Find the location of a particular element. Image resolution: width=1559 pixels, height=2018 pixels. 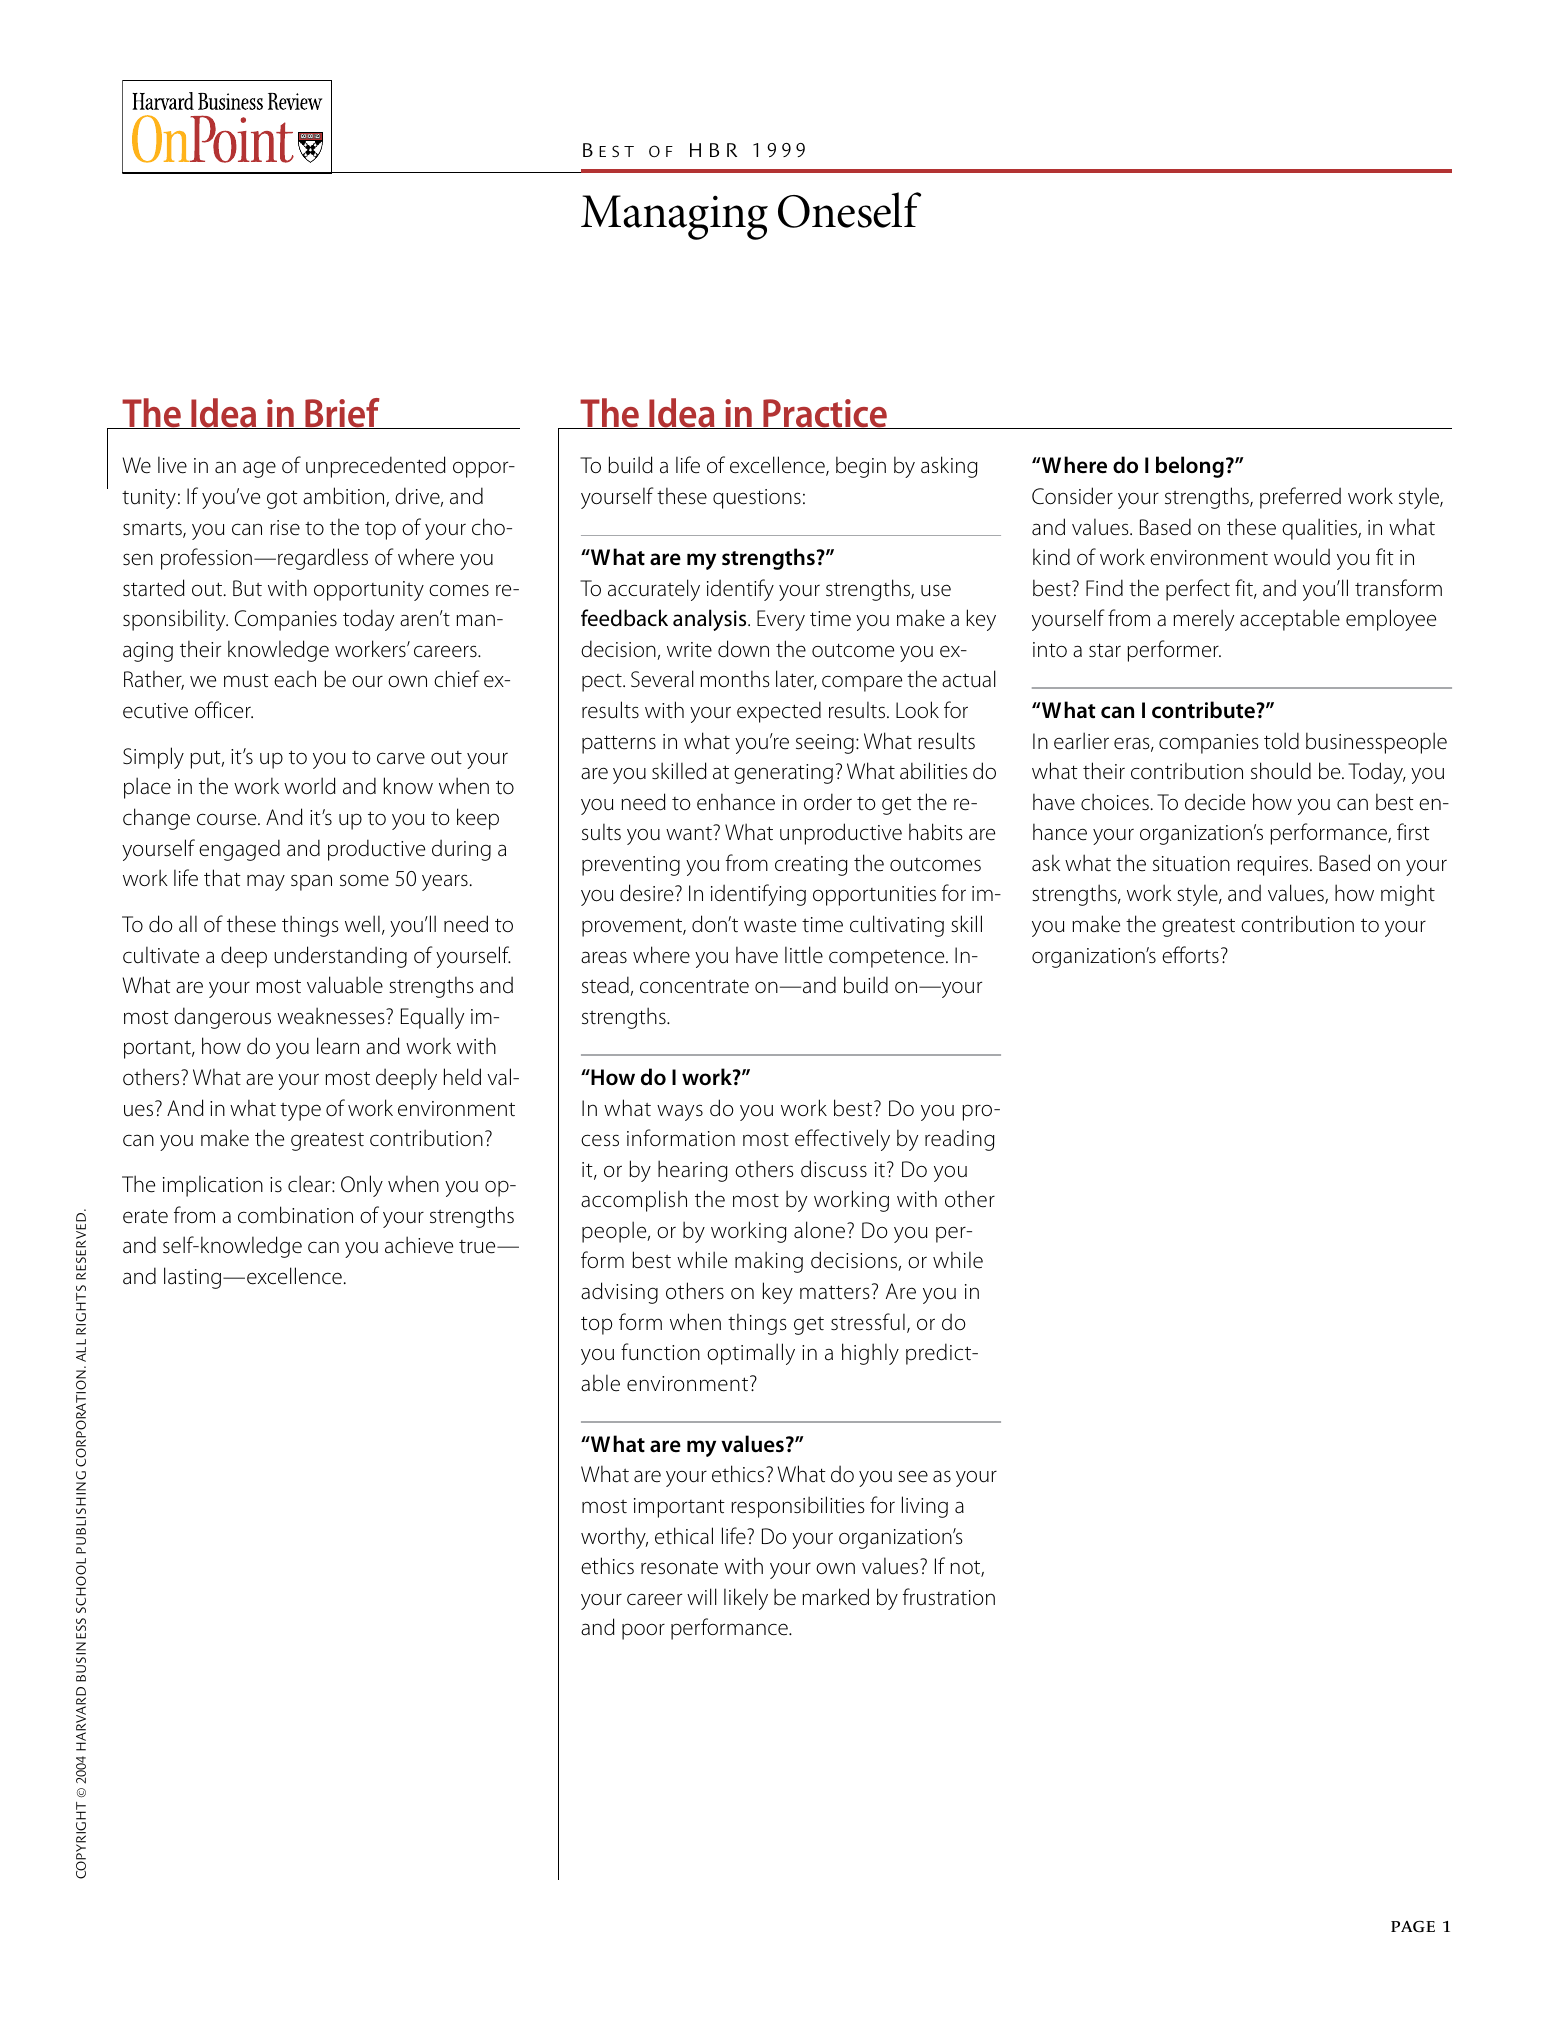

learn is located at coordinates (338, 1046).
